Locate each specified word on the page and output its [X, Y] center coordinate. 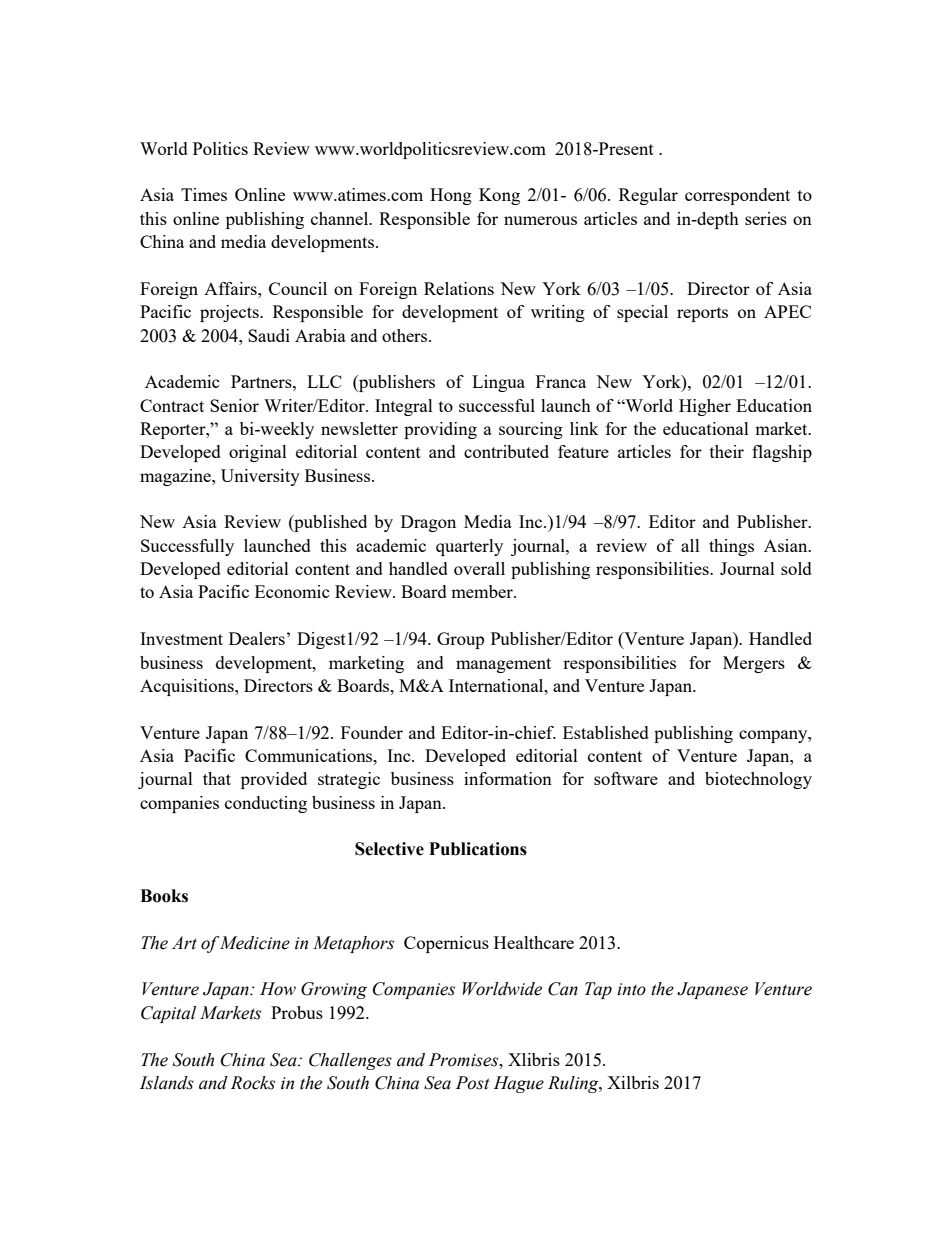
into [631, 989]
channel [341, 218]
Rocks [253, 1083]
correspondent [737, 196]
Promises [465, 1060]
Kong [499, 196]
